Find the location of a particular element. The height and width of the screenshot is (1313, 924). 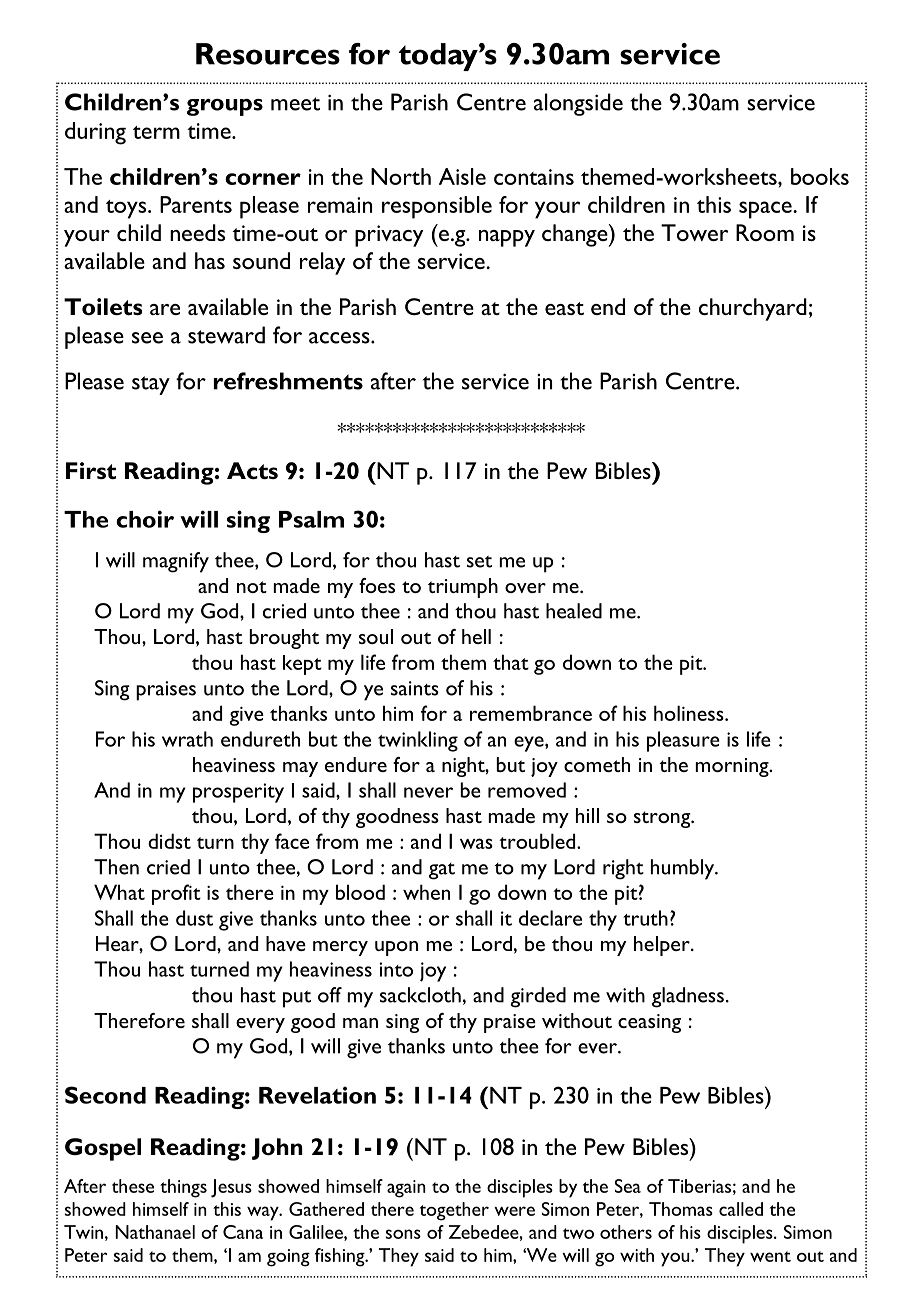

upon is located at coordinates (396, 948).
